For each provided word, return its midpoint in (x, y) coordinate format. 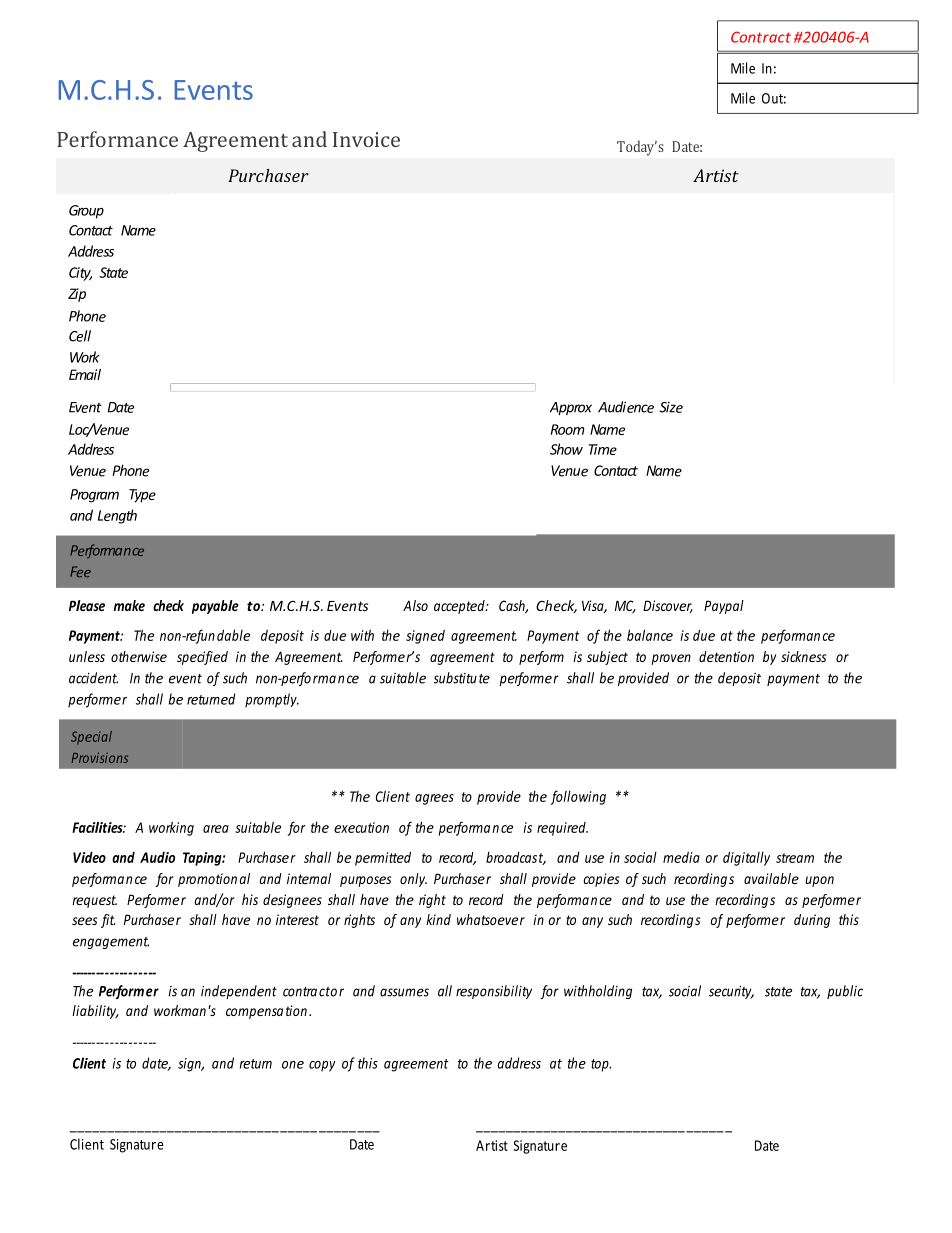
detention (726, 656)
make (129, 605)
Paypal (724, 607)
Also (415, 605)
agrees (434, 799)
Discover (668, 606)
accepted (460, 607)
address (519, 1063)
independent (239, 992)
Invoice (366, 139)
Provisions (100, 757)
